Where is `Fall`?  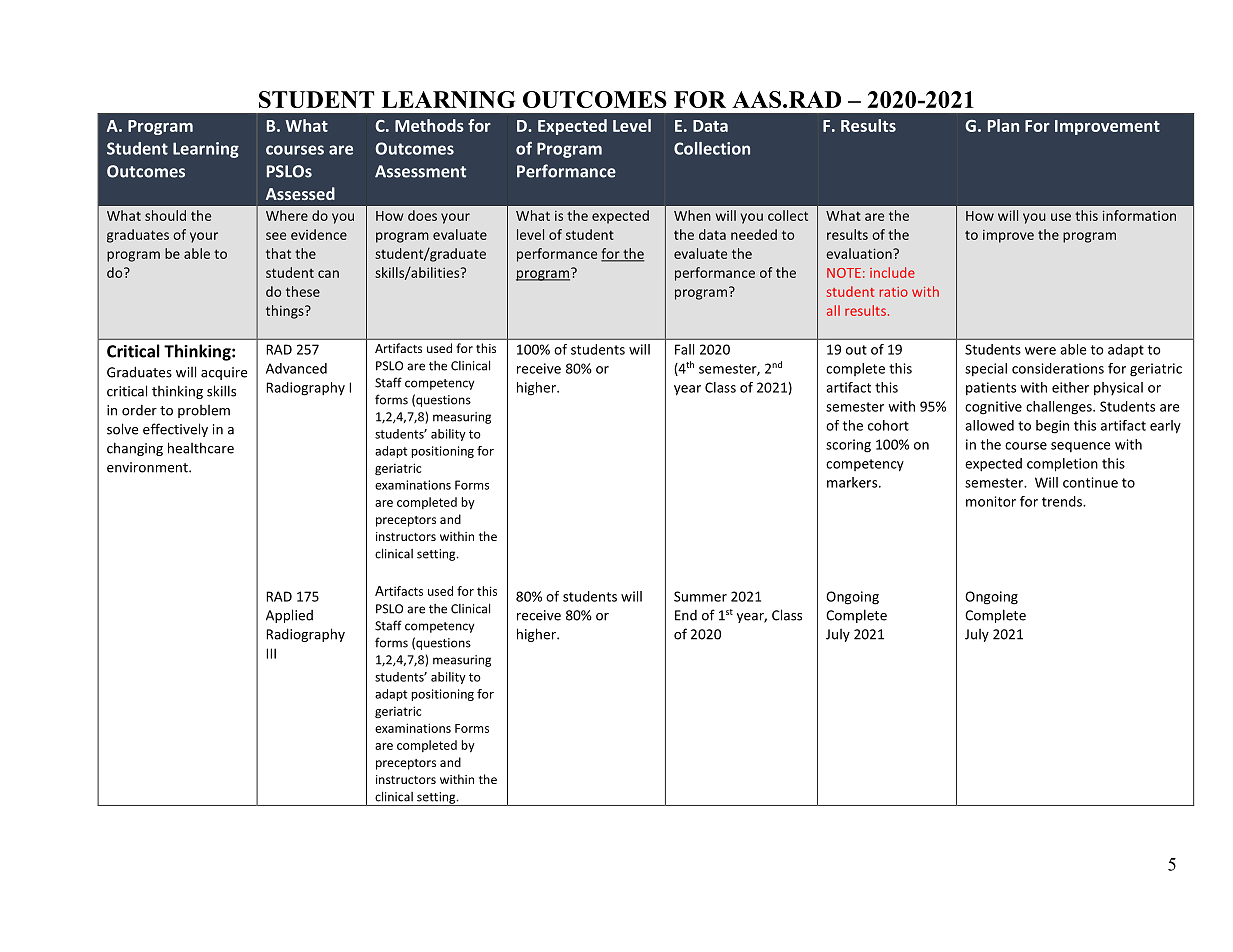 Fall is located at coordinates (684, 349).
